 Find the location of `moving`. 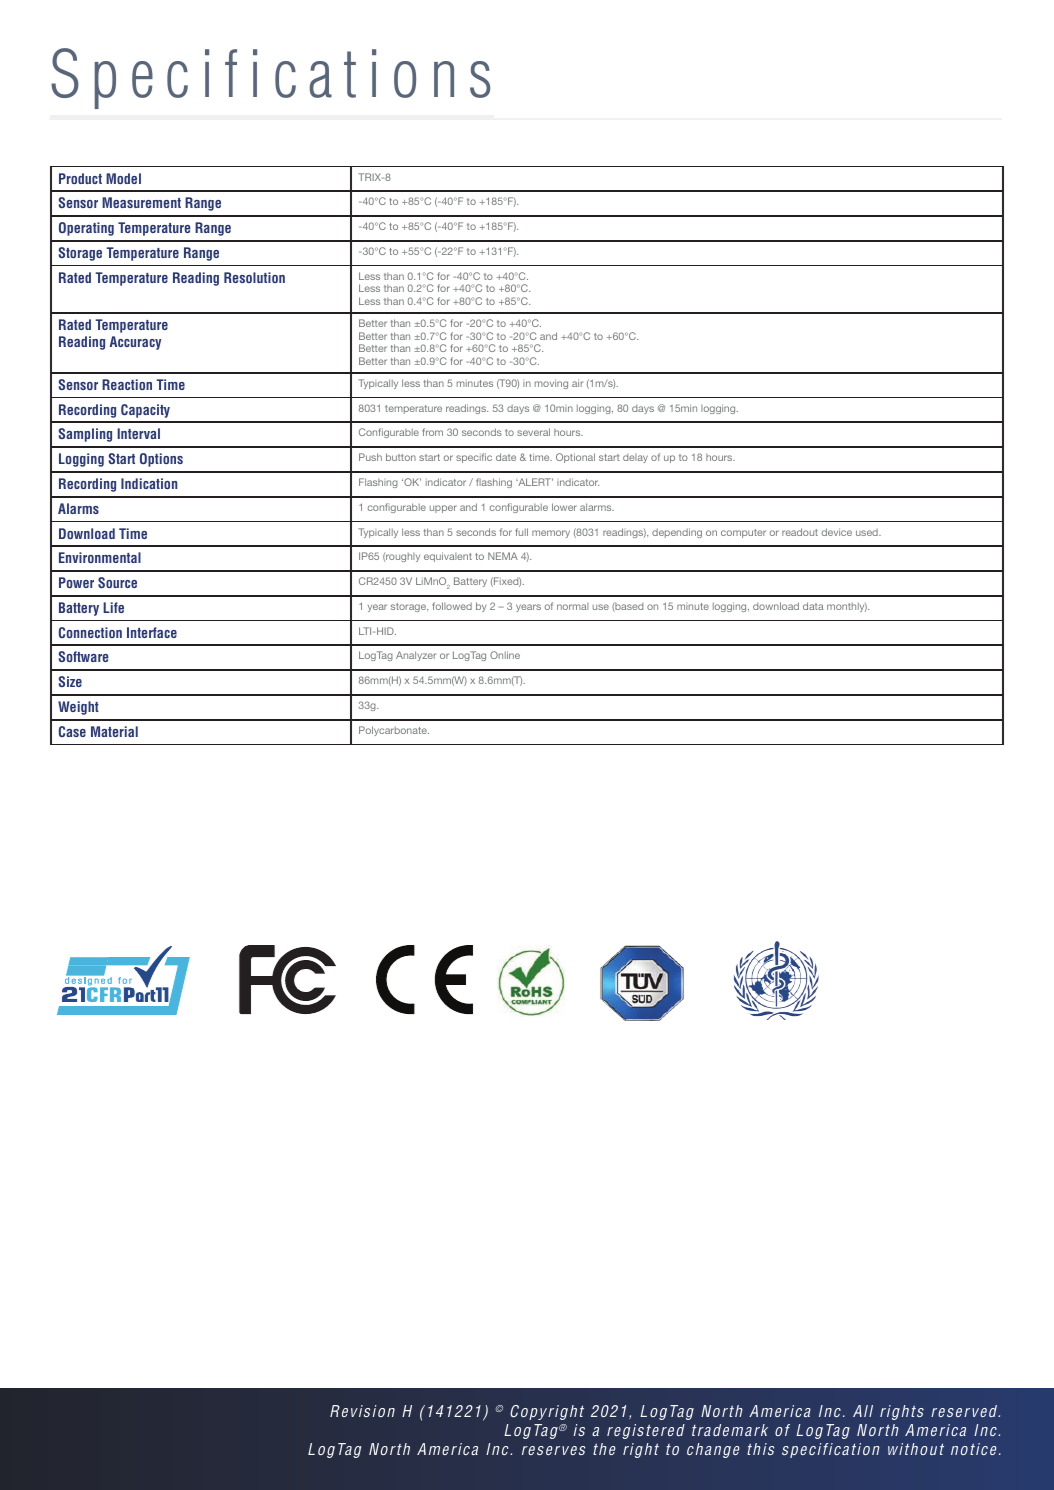

moving is located at coordinates (551, 384).
